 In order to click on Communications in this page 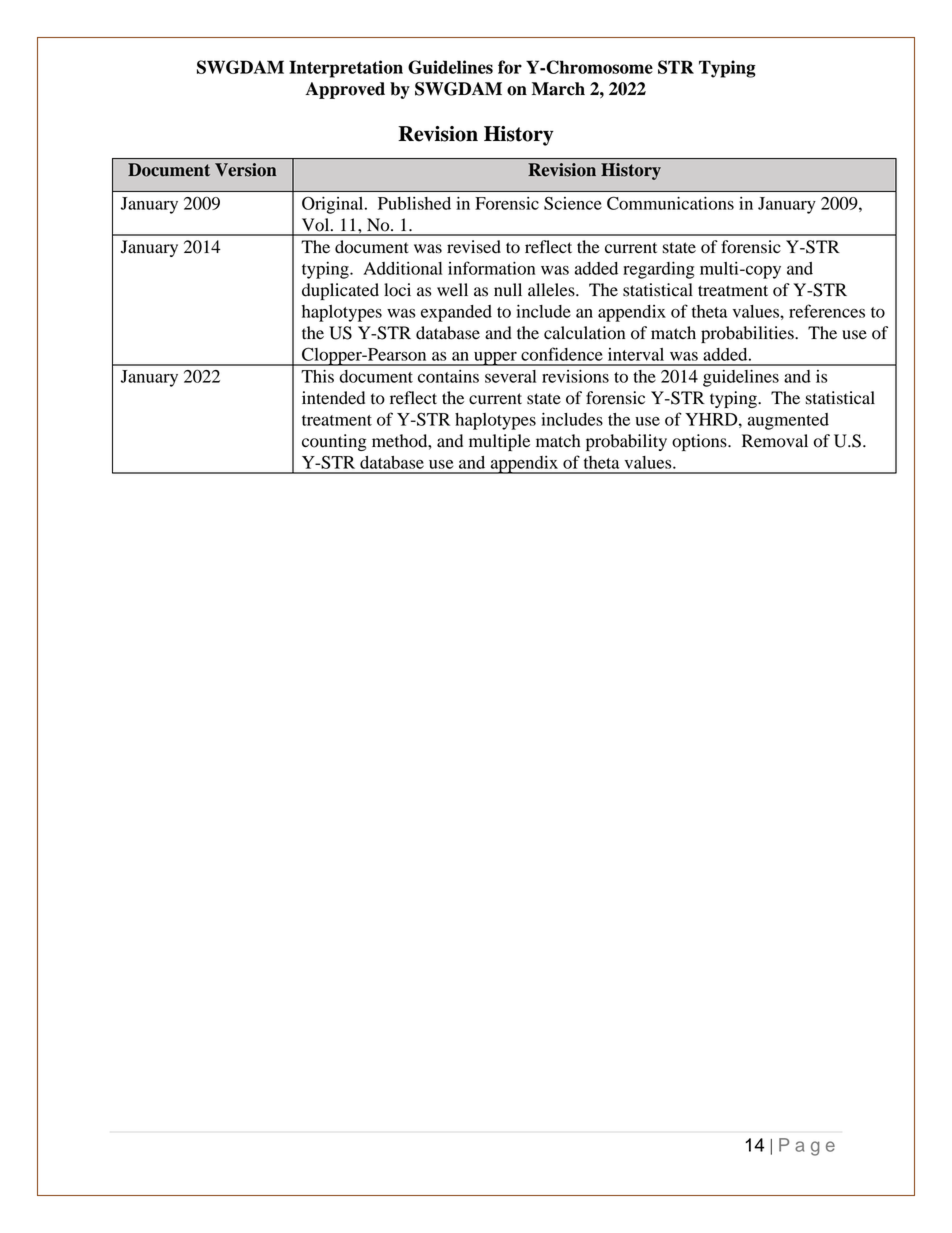, I will do `click(670, 203)`.
